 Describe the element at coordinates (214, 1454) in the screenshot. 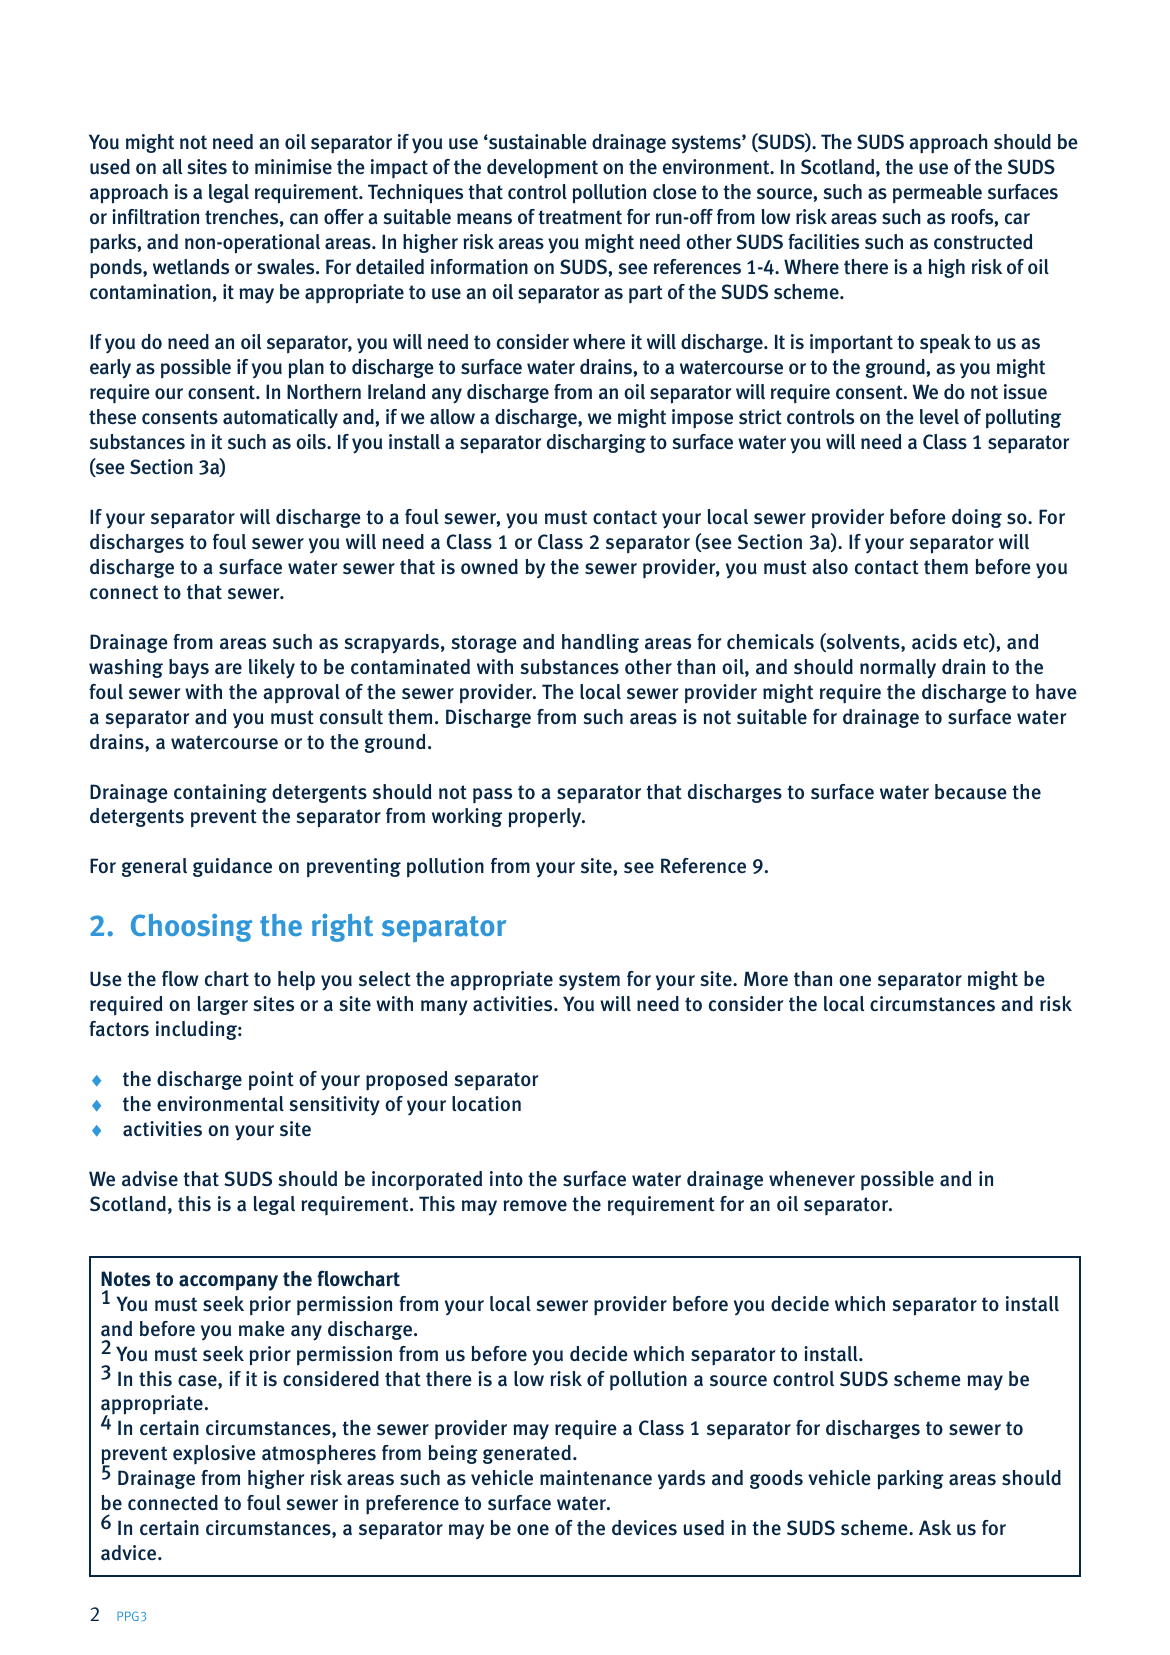

I see `explosive` at that location.
